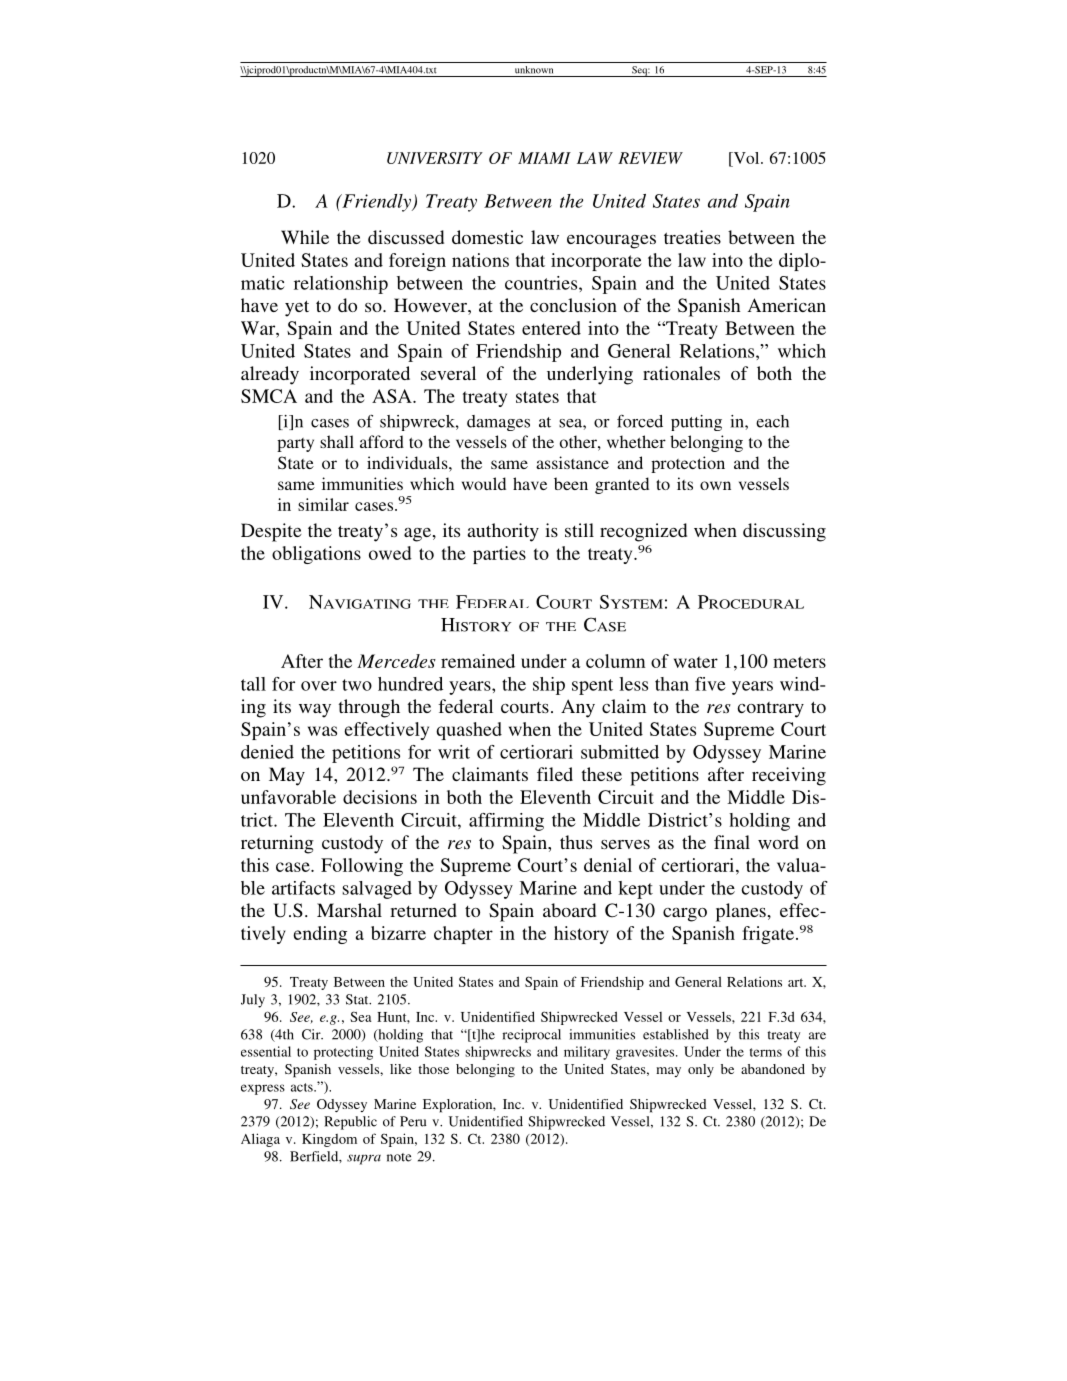 The width and height of the document is (1067, 1381). I want to click on military, so click(587, 1053).
